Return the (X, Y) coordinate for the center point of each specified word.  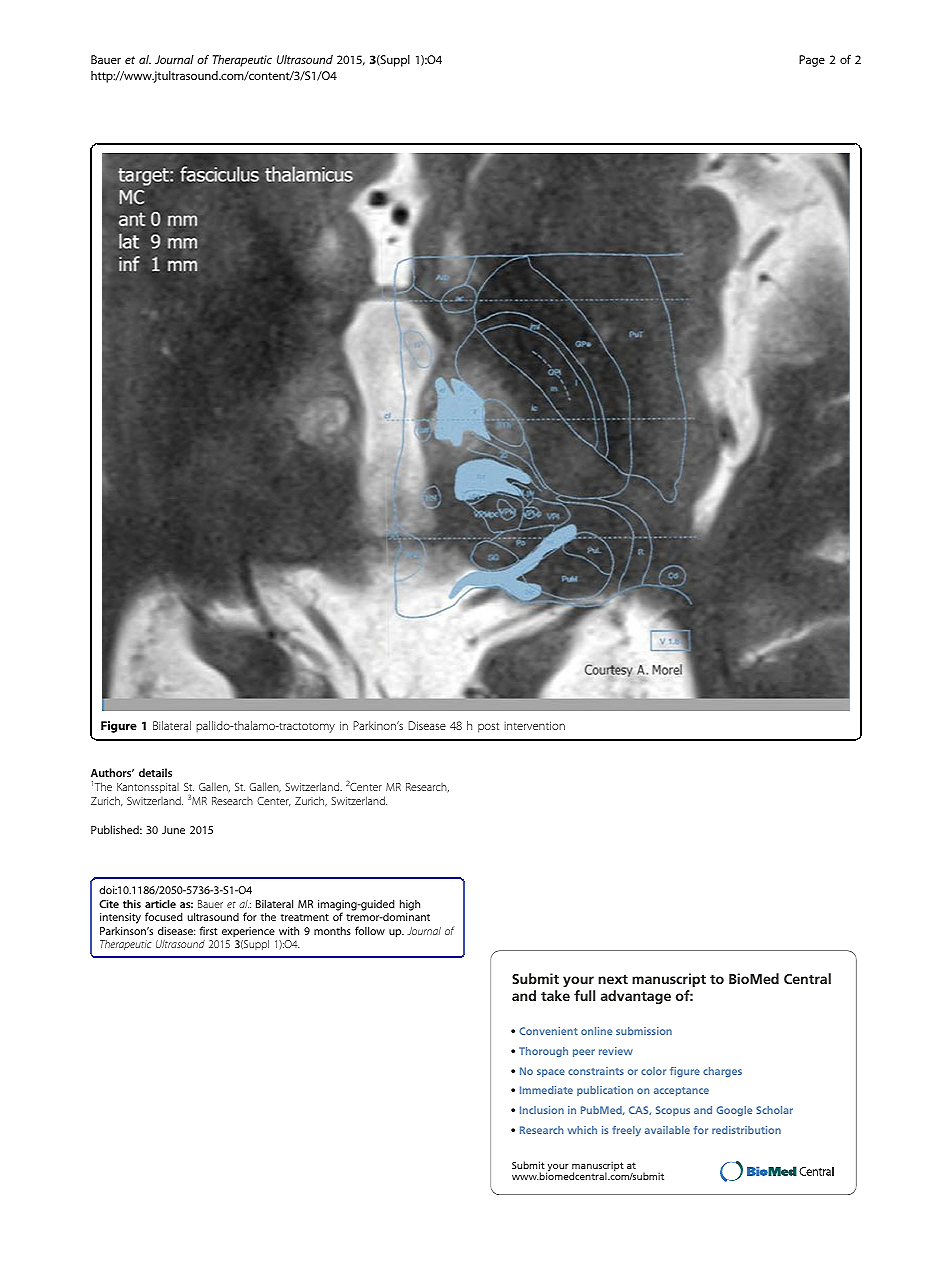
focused (164, 916)
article (160, 903)
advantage (636, 997)
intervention (534, 725)
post (488, 727)
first (208, 930)
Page (812, 61)
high (410, 905)
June (173, 830)
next (613, 979)
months (332, 930)
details (155, 772)
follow (370, 930)
